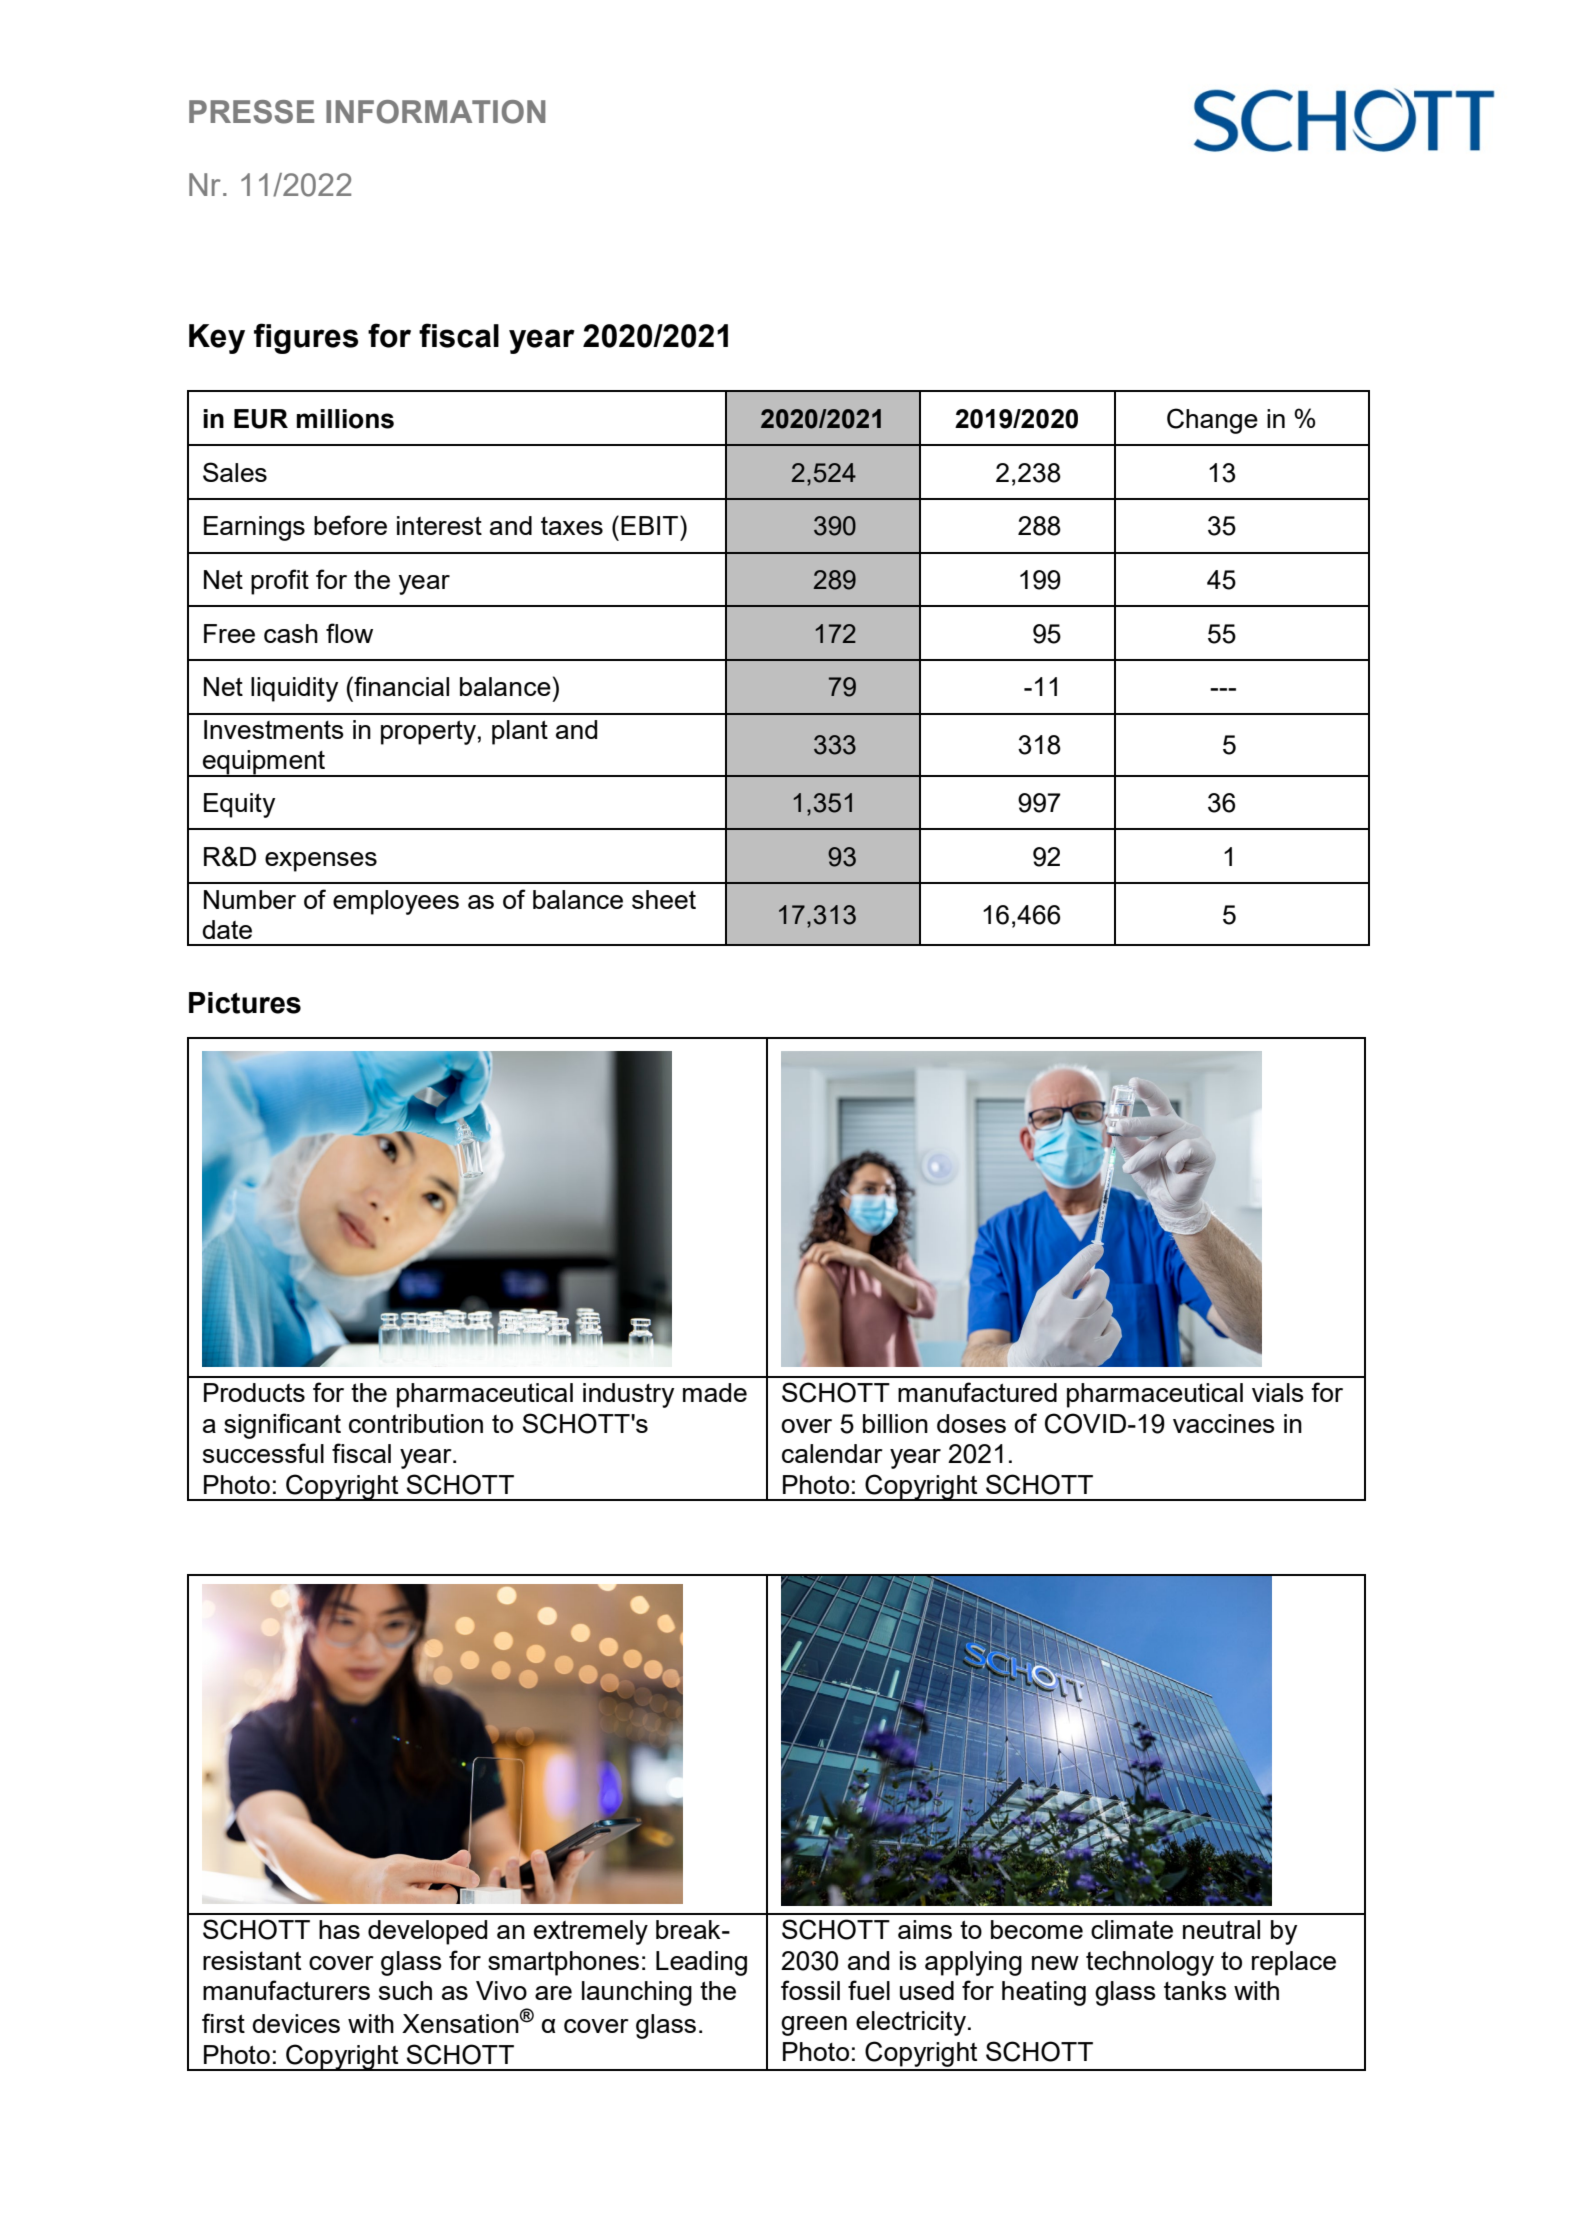 The width and height of the screenshot is (1571, 2222). I want to click on EBIT, so click(649, 525).
